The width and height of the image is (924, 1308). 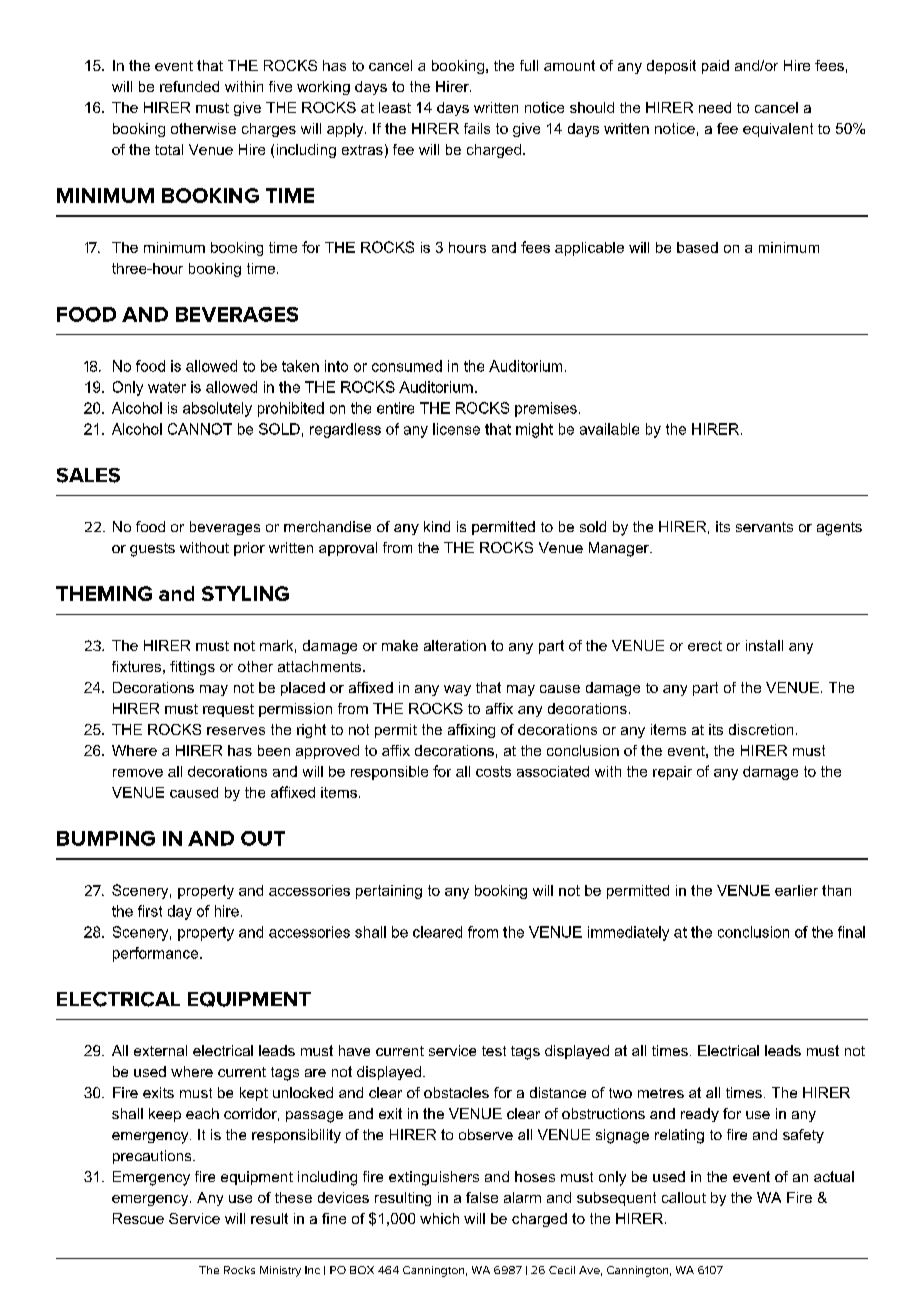 What do you see at coordinates (778, 130) in the image?
I see `equivalent` at bounding box center [778, 130].
